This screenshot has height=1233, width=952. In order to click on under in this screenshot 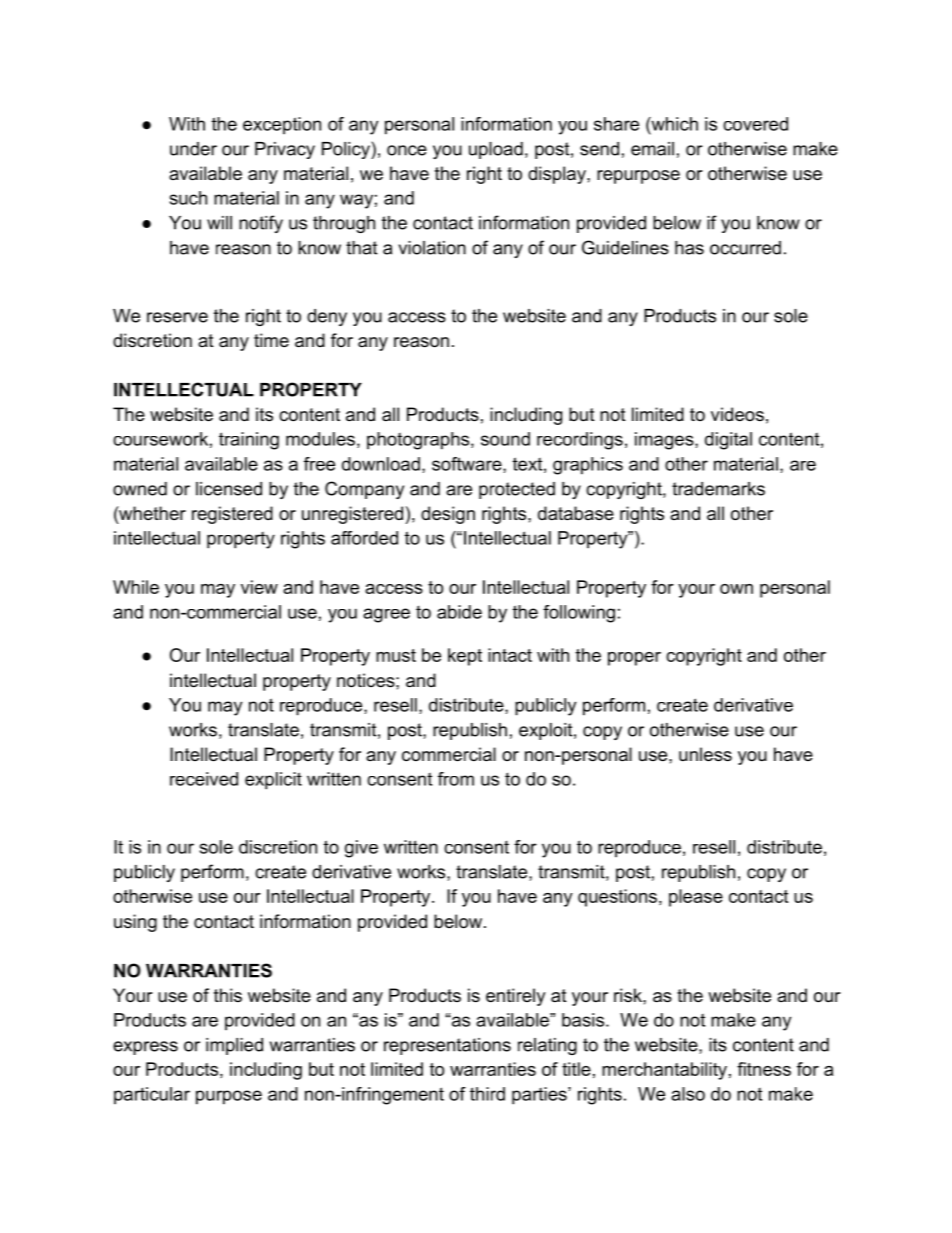, I will do `click(193, 149)`.
